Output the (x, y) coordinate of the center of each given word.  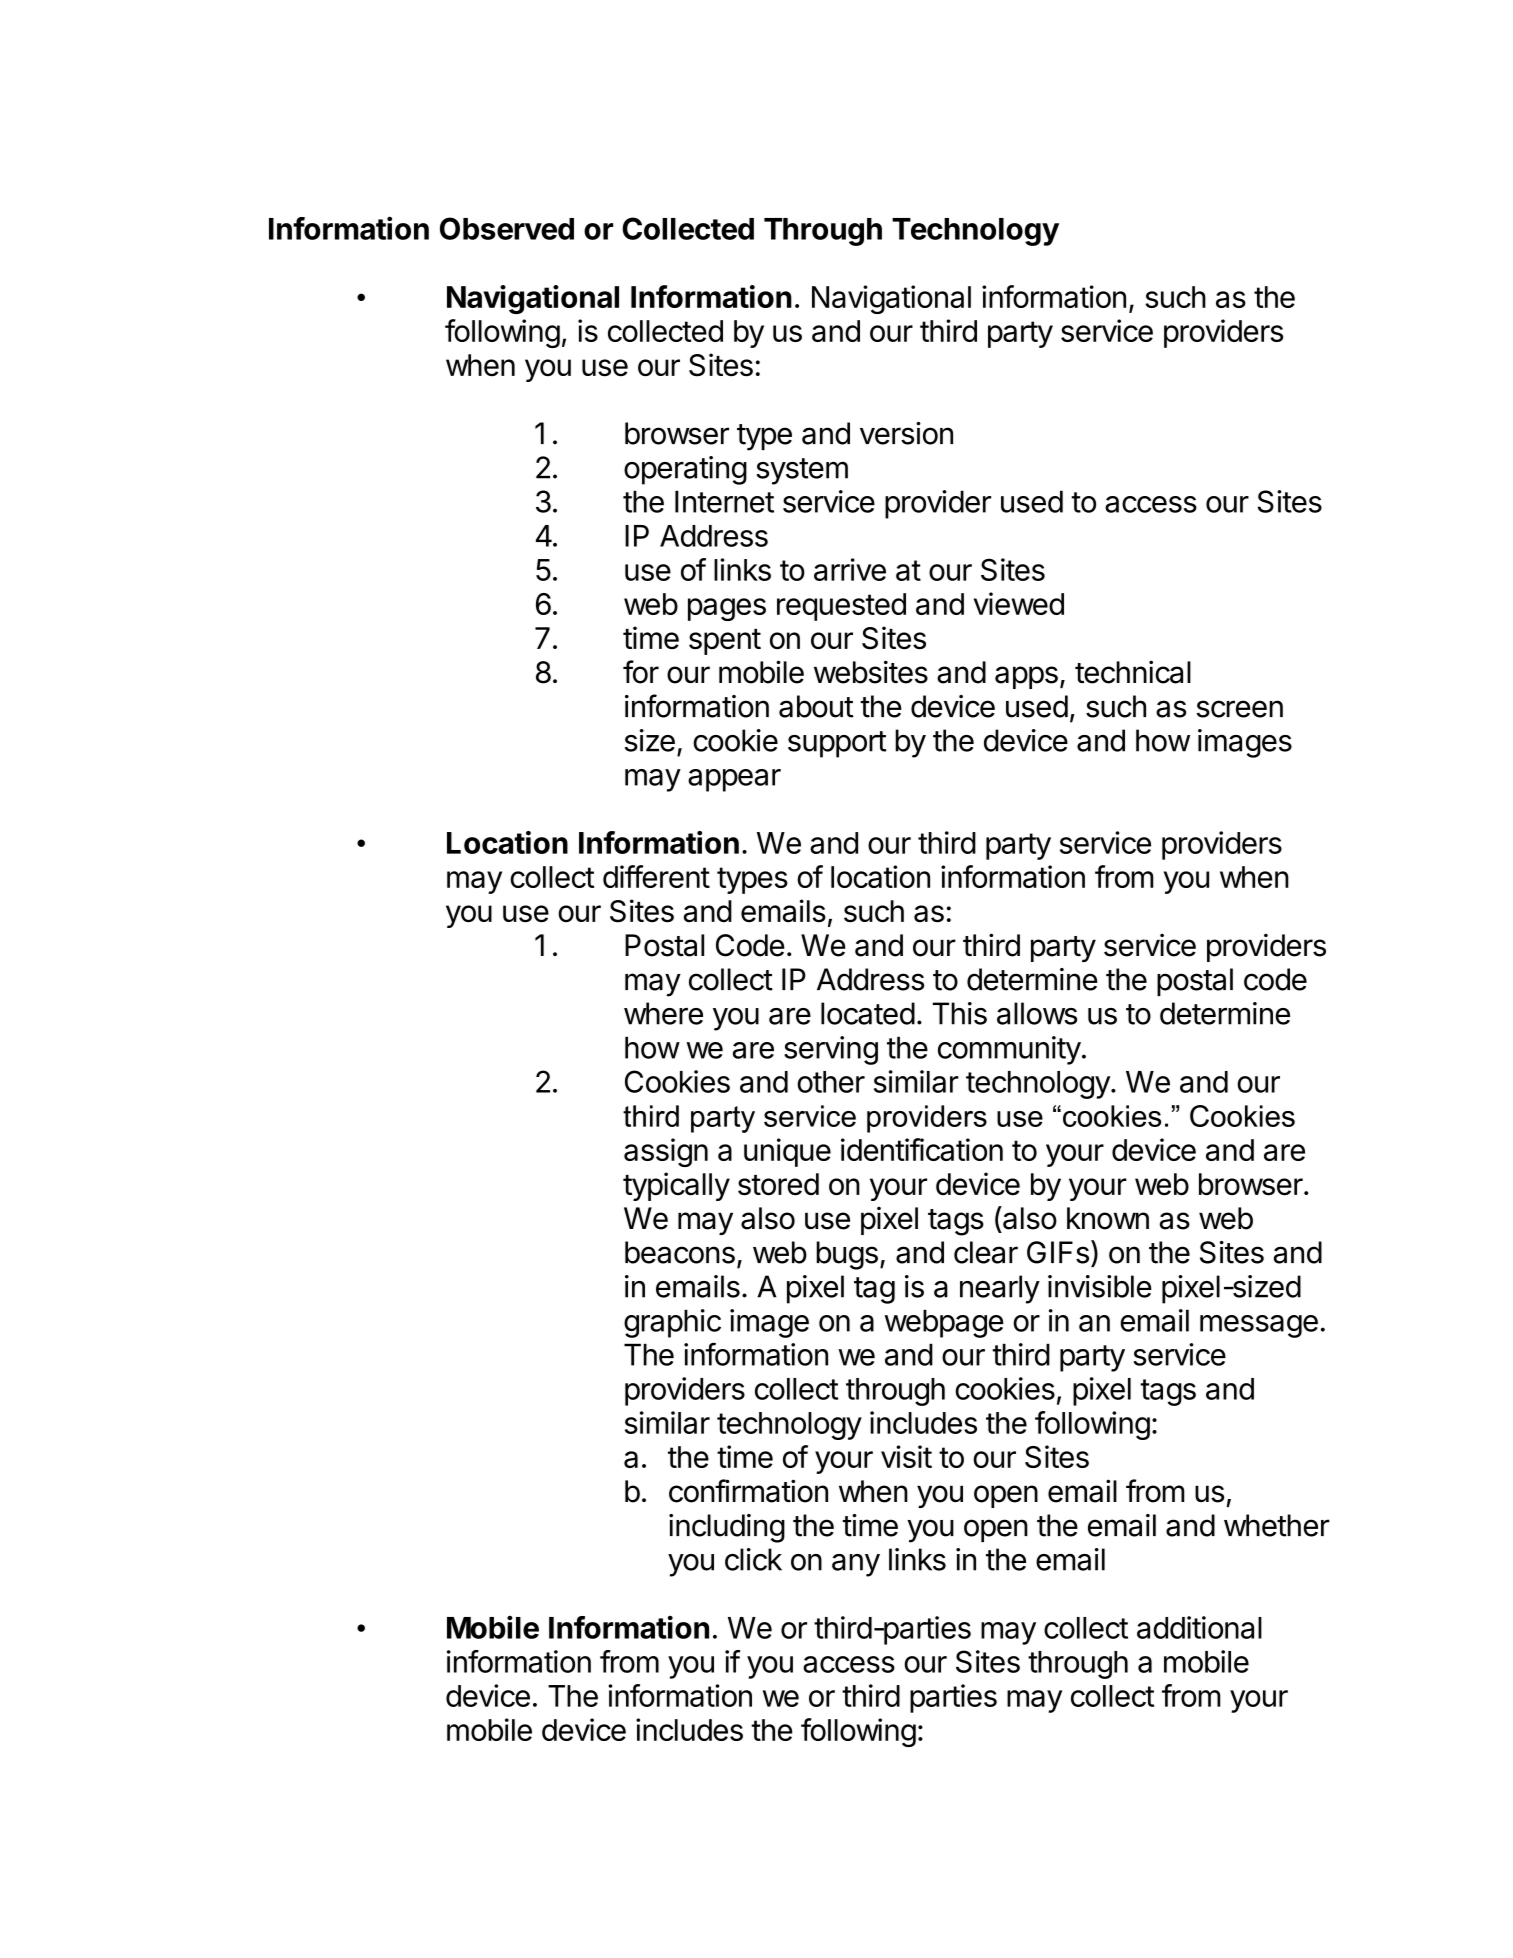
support (837, 744)
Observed (507, 228)
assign (666, 1152)
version (906, 433)
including (727, 1528)
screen (1240, 709)
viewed (1019, 603)
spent (725, 642)
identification (922, 1149)
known (1108, 1218)
